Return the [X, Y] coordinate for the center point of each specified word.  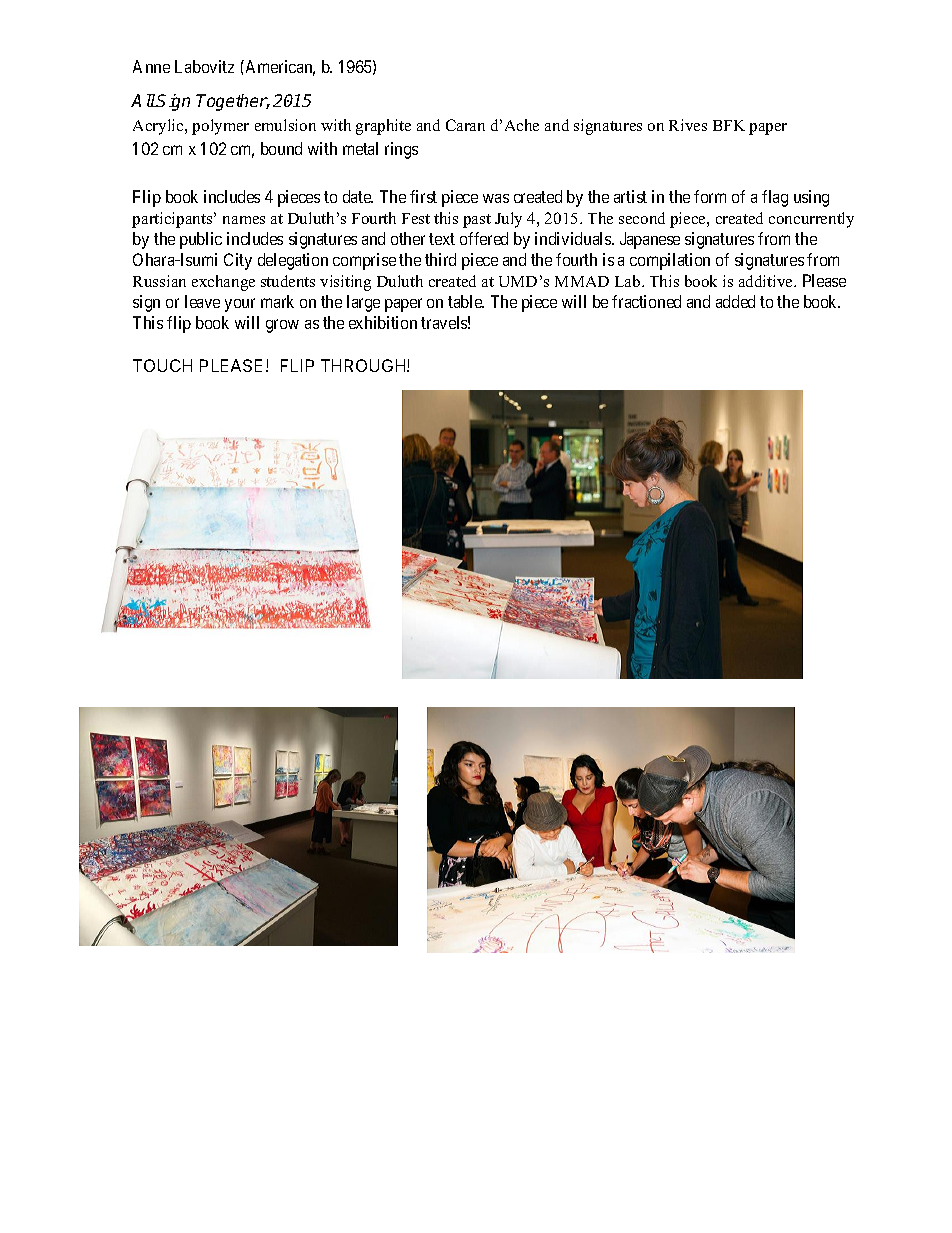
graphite [383, 127]
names [244, 220]
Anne [151, 66]
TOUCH [162, 365]
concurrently [811, 220]
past [477, 221]
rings [401, 150]
